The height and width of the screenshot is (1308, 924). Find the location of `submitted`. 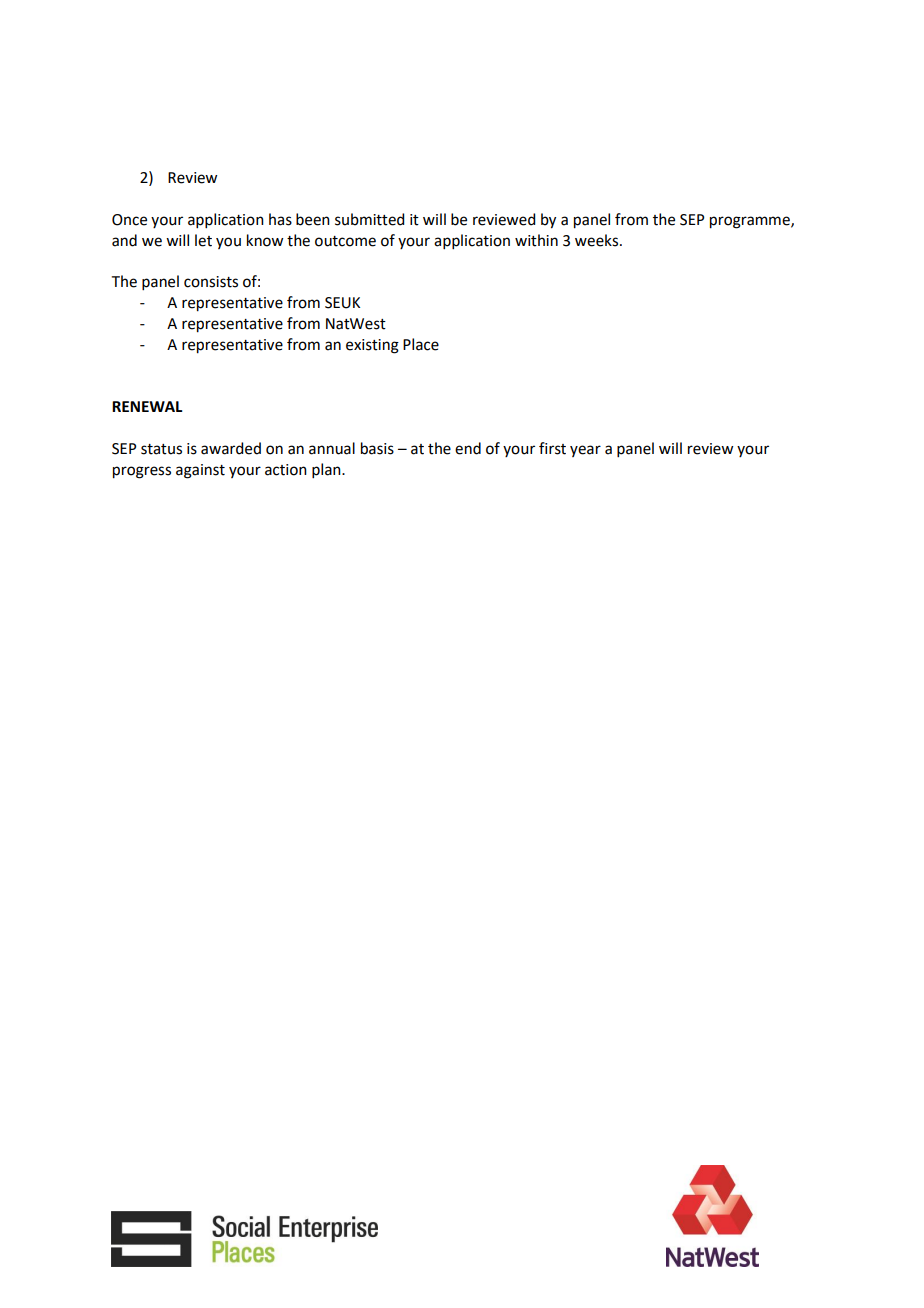

submitted is located at coordinates (369, 219).
